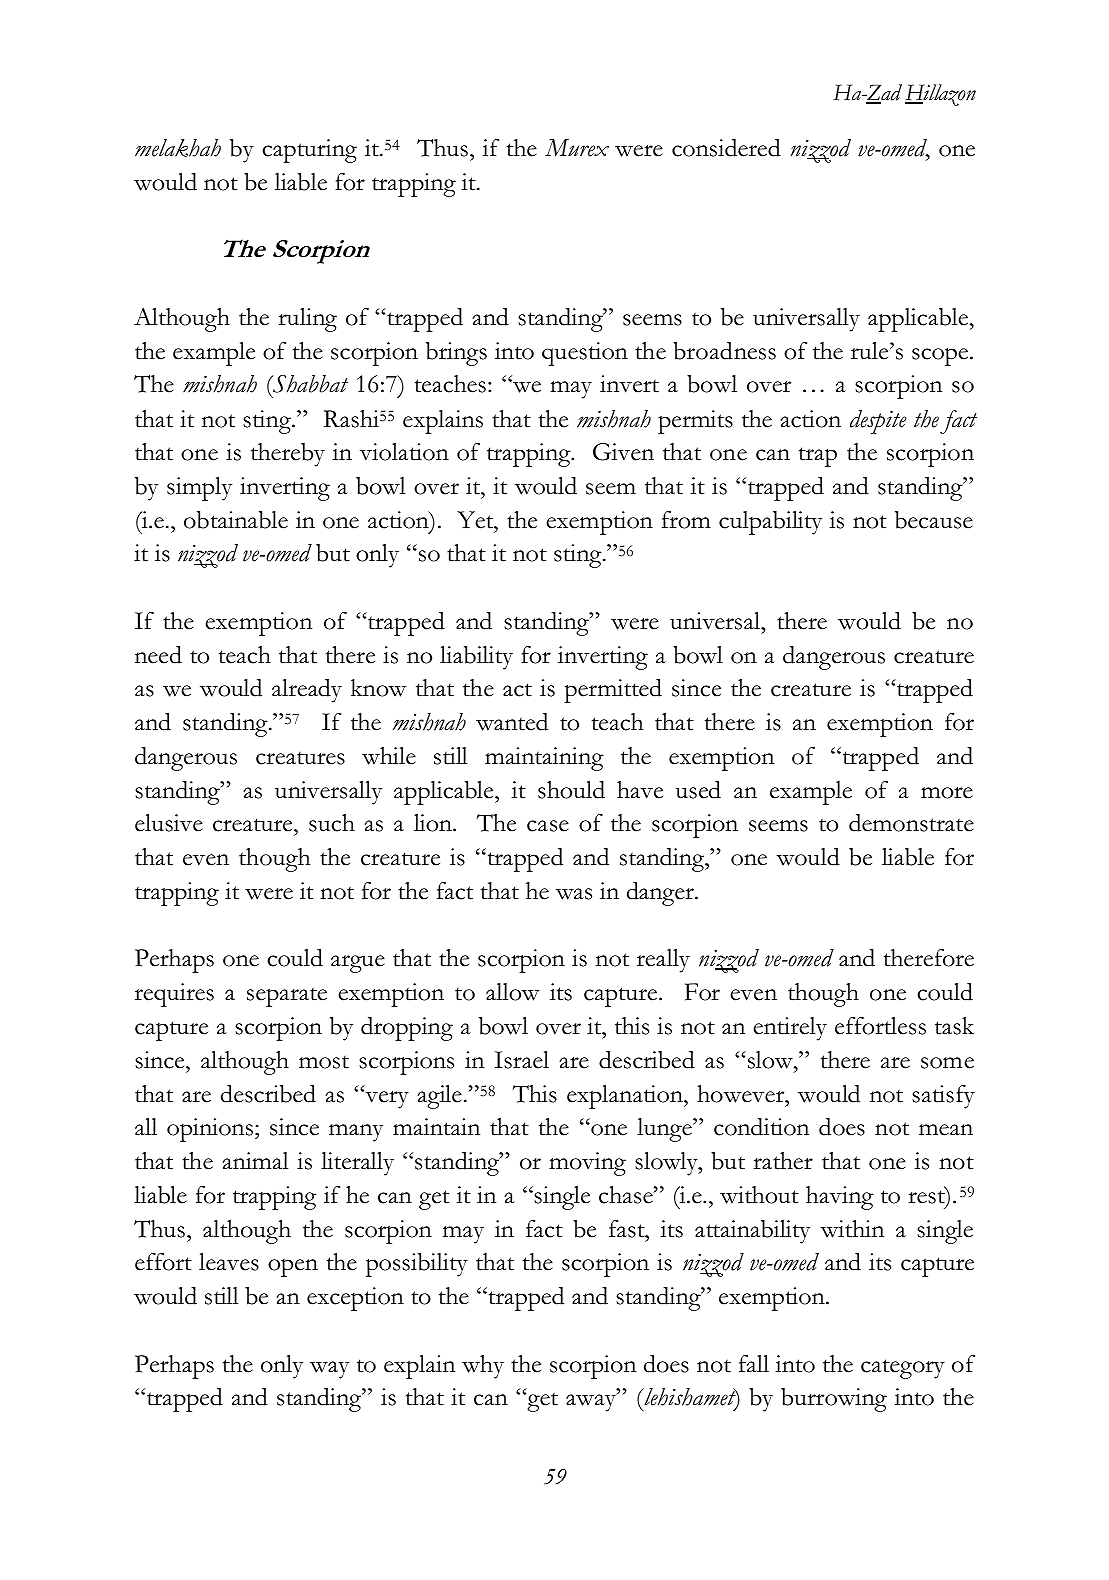 The width and height of the screenshot is (1109, 1580). What do you see at coordinates (332, 823) in the screenshot?
I see `such` at bounding box center [332, 823].
